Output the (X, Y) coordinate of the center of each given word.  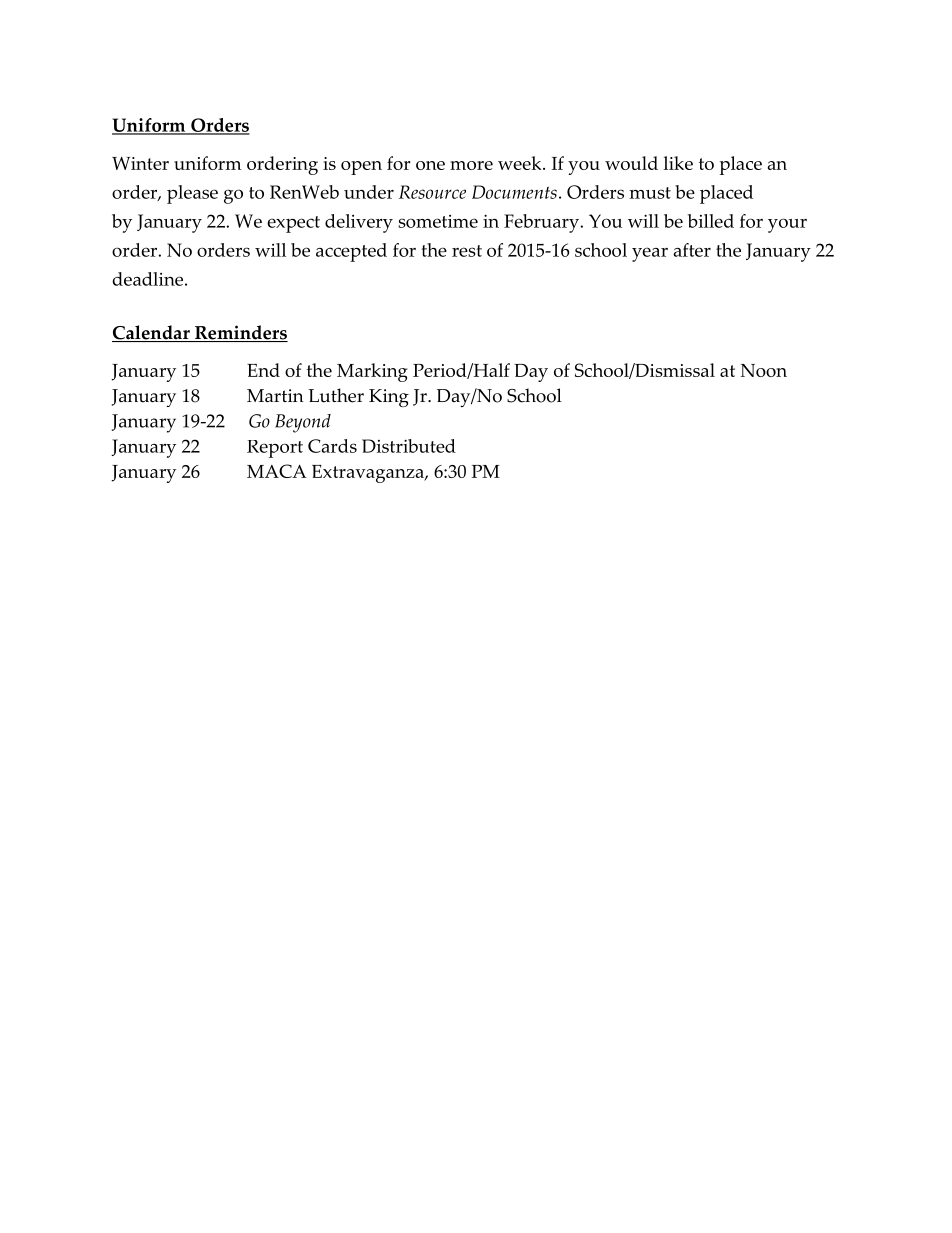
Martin (275, 396)
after (692, 250)
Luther (336, 395)
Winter (140, 163)
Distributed (409, 446)
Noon (764, 370)
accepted (351, 252)
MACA (277, 471)
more (471, 165)
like (678, 163)
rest (467, 251)
